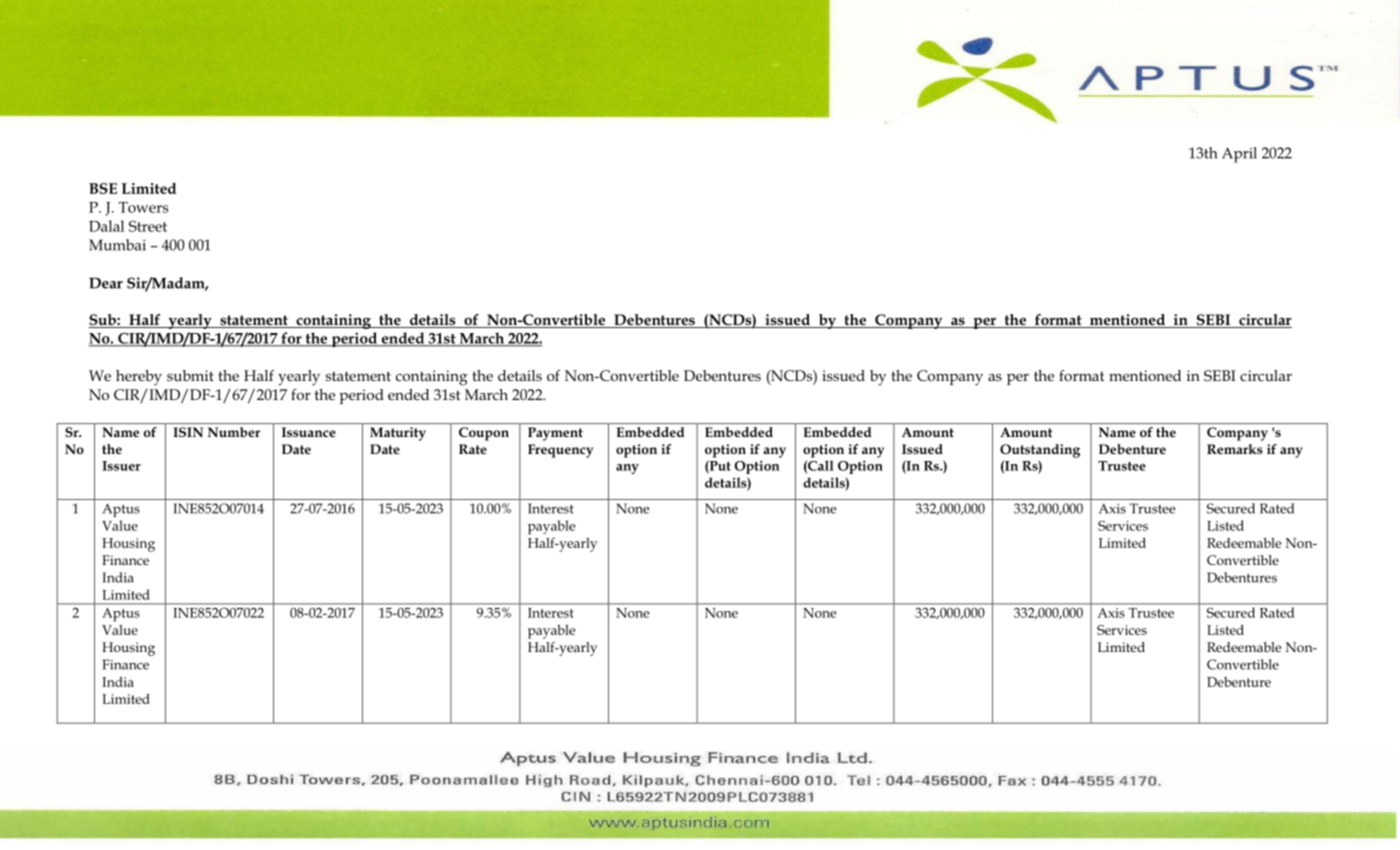 The height and width of the page is (850, 1400). I want to click on Frequency, so click(560, 451).
